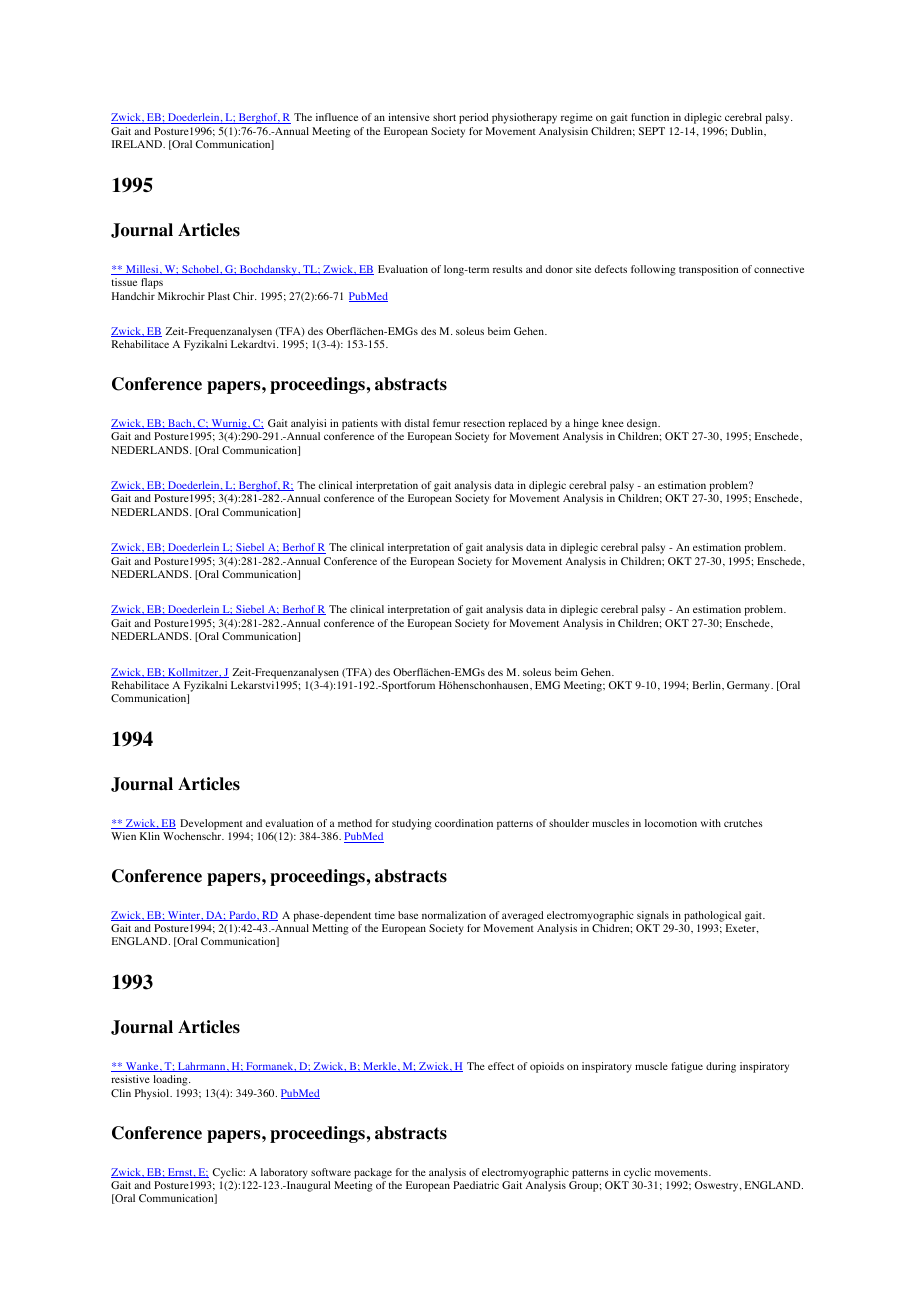 The width and height of the screenshot is (924, 1308). Describe the element at coordinates (476, 1185) in the screenshot. I see `Paediatric` at that location.
